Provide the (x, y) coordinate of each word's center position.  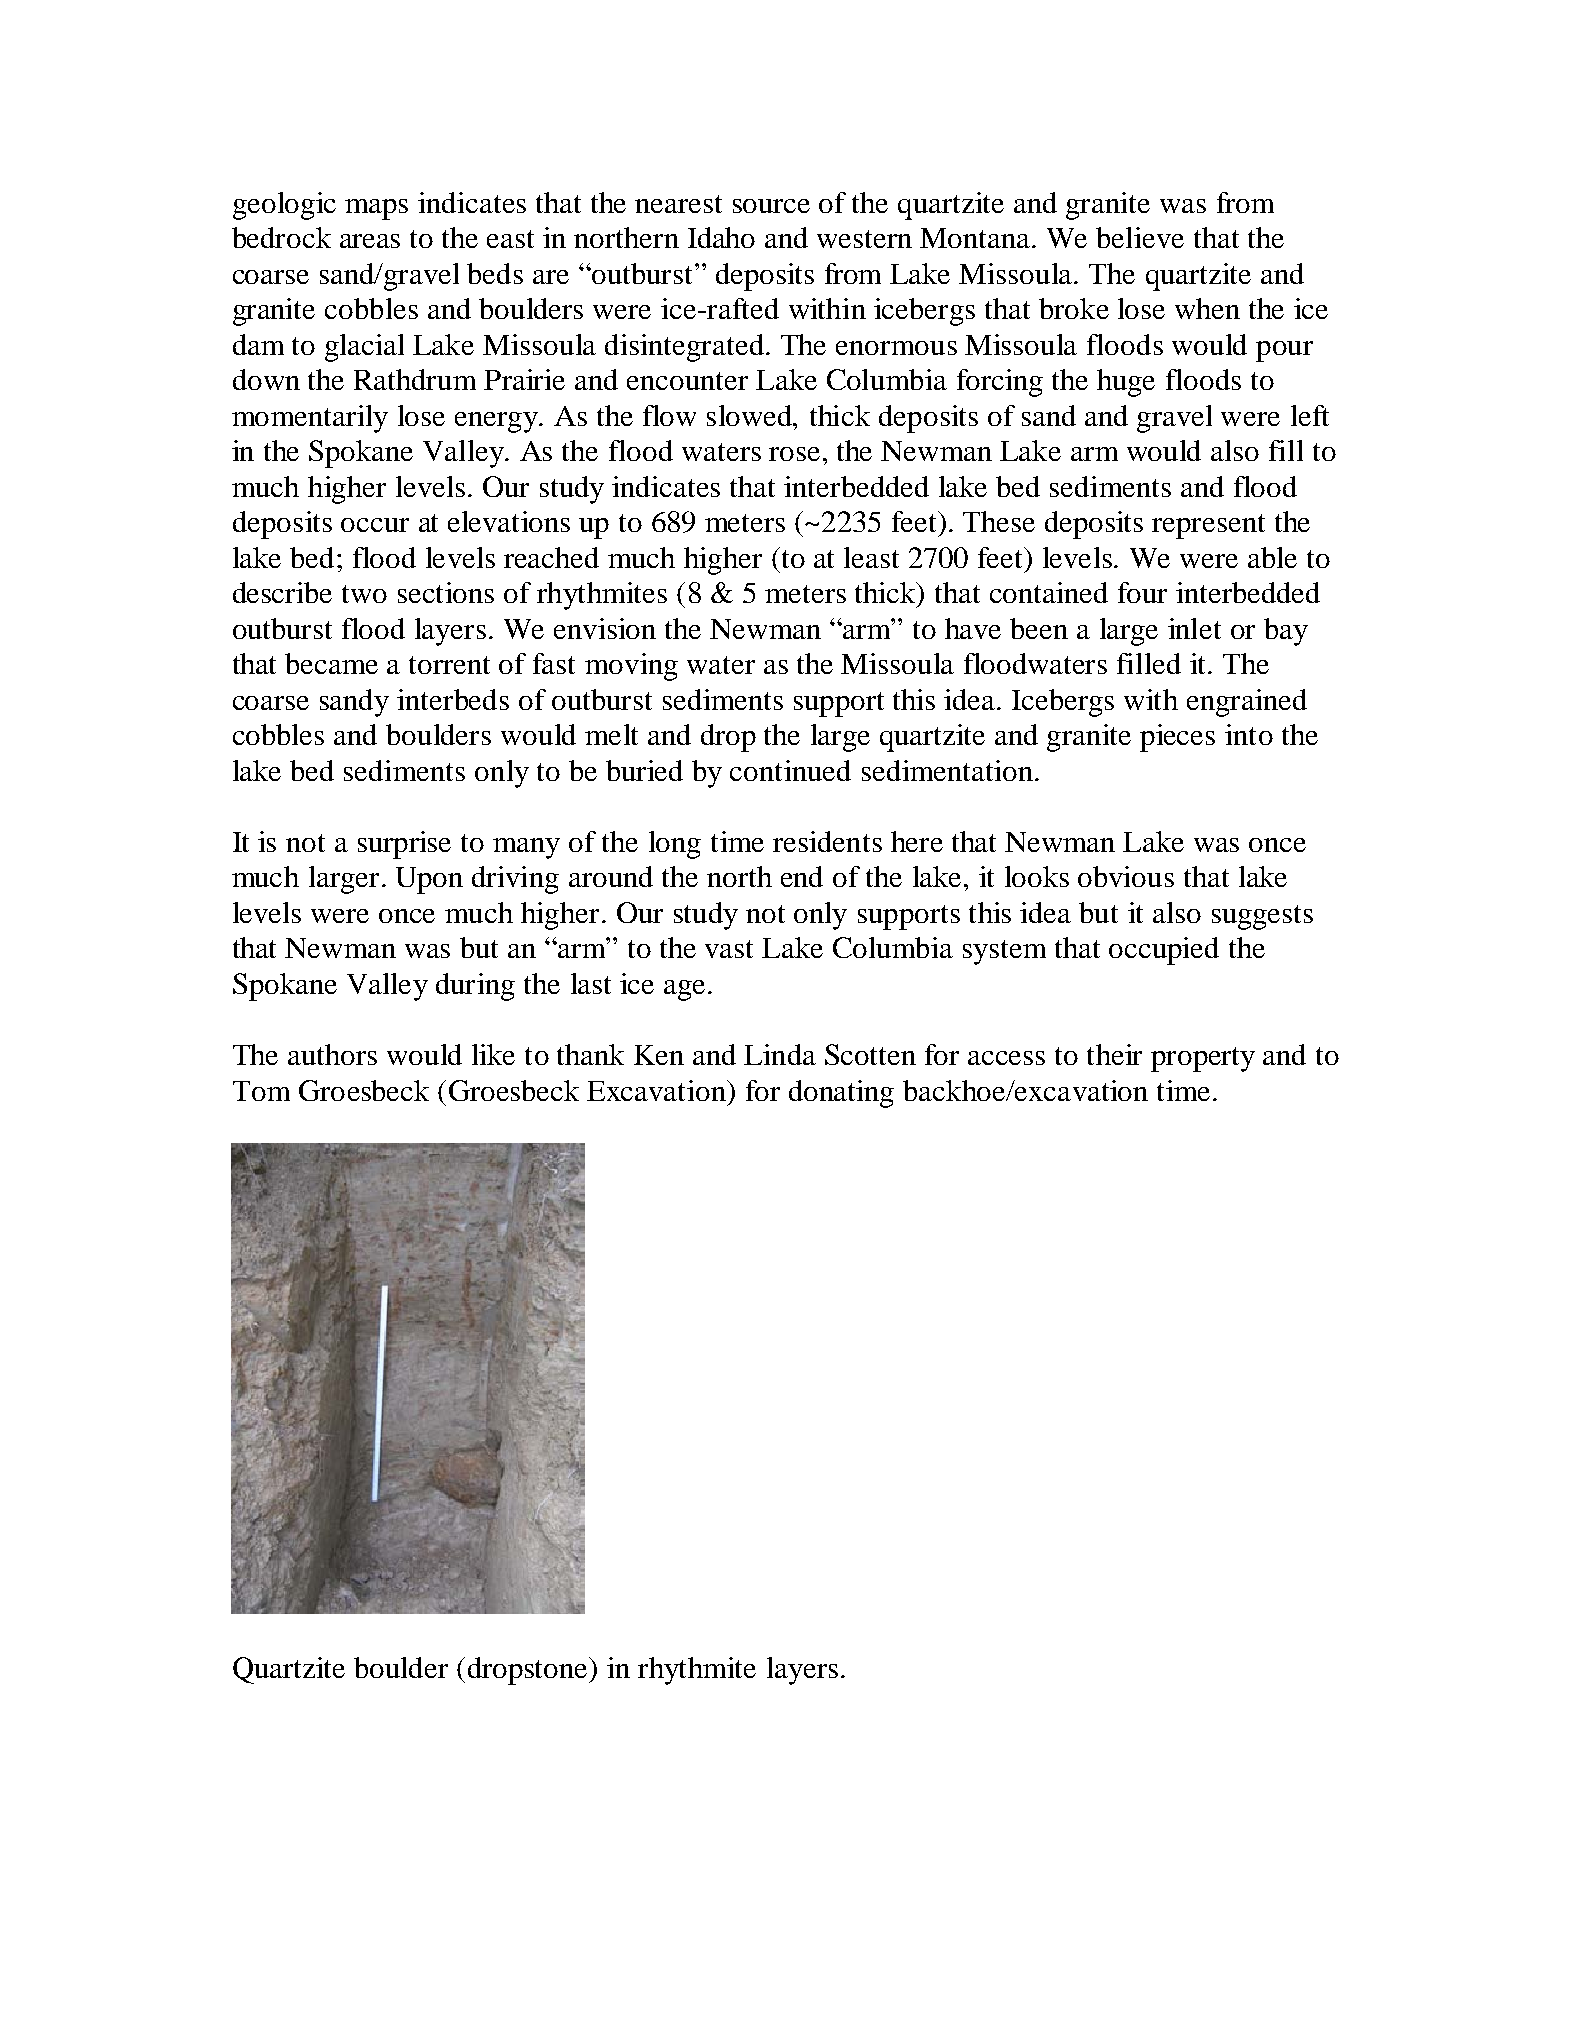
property (1203, 1059)
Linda (780, 1054)
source (771, 206)
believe (1140, 237)
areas (370, 241)
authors (332, 1054)
